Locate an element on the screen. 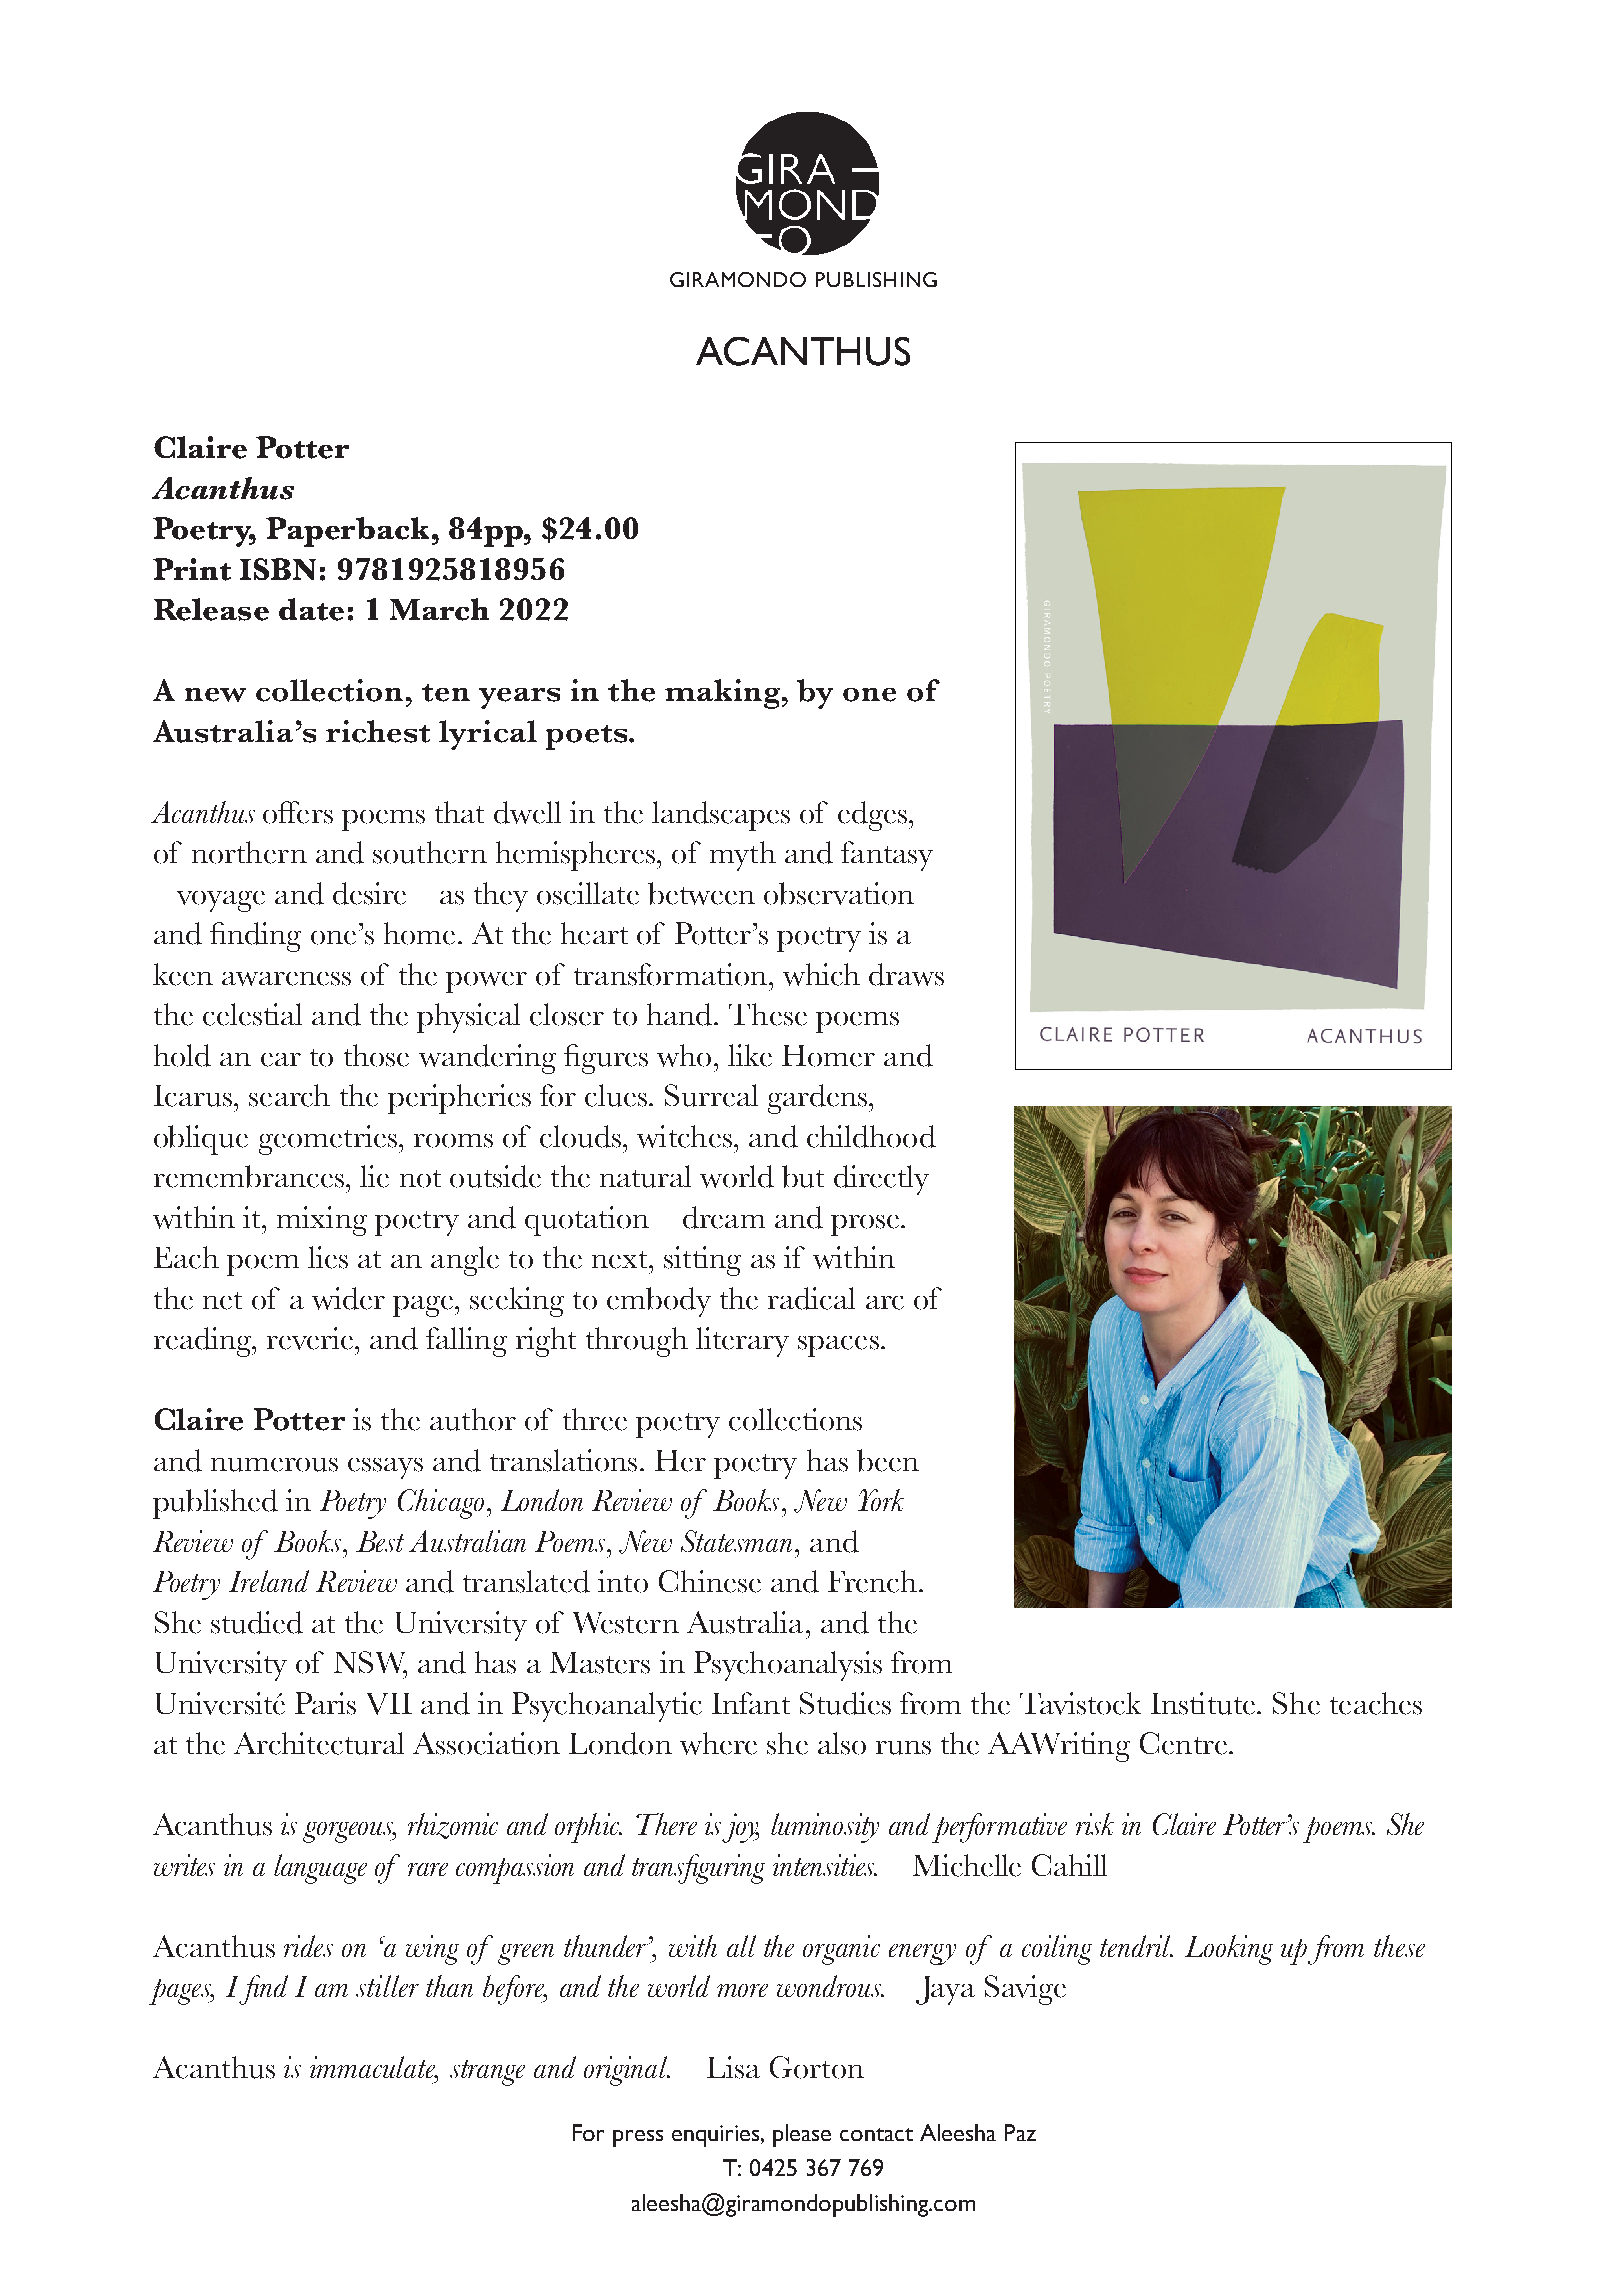 The height and width of the screenshot is (2273, 1607). reverie is located at coordinates (310, 1338).
